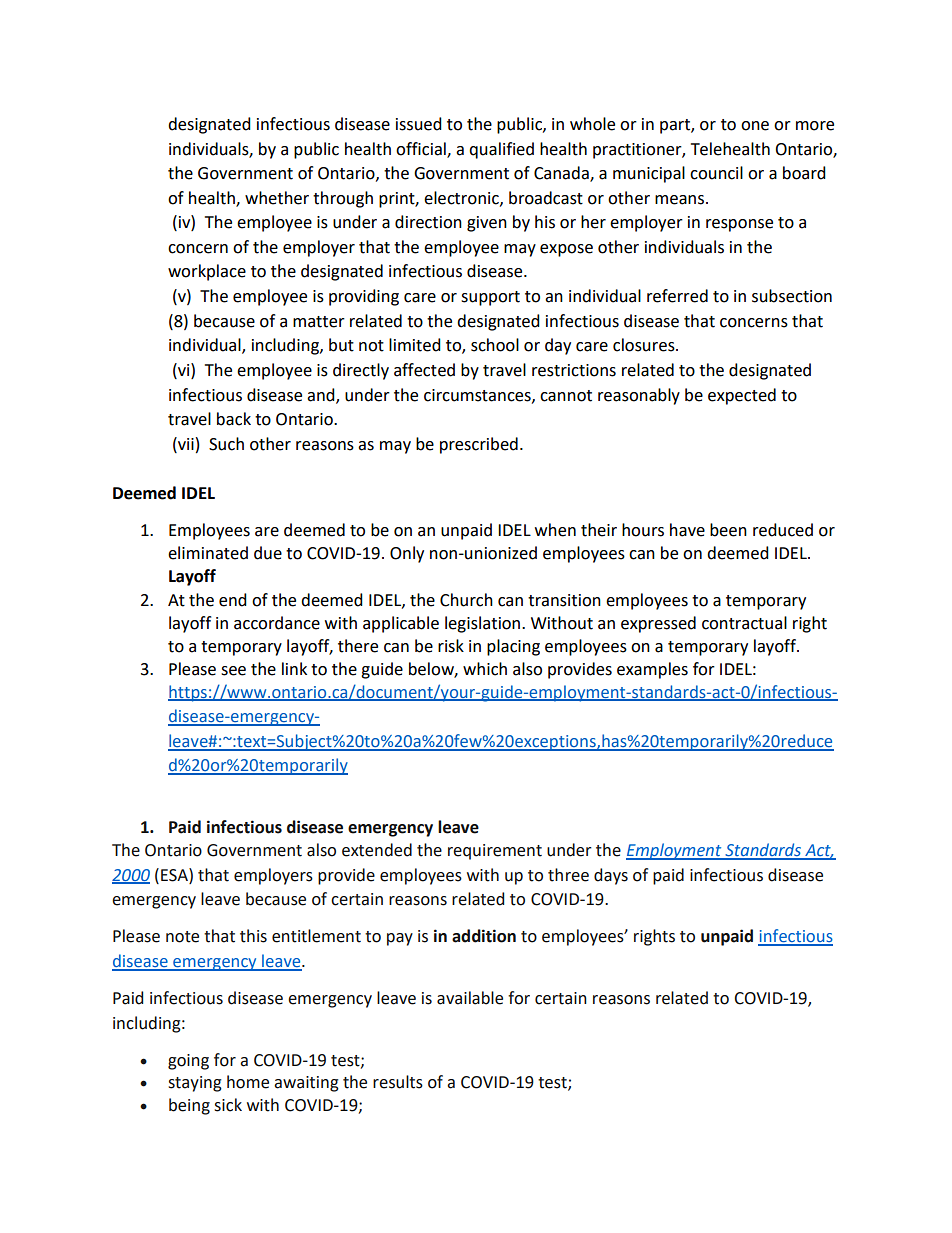 This screenshot has width=952, height=1233. Describe the element at coordinates (398, 1082) in the screenshot. I see `results` at that location.
